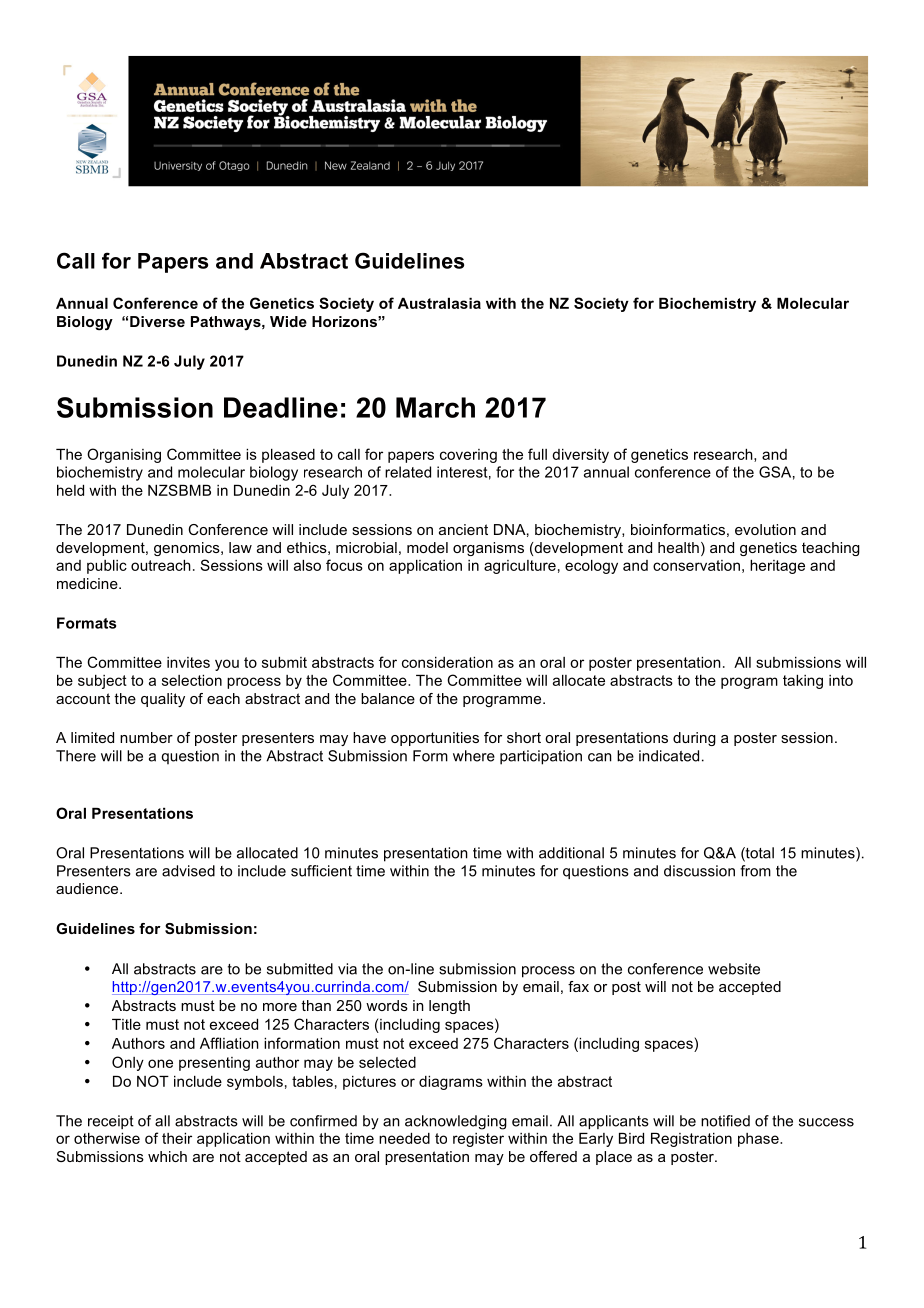 This page has height=1308, width=924. Describe the element at coordinates (765, 529) in the page. I see `evolution` at that location.
